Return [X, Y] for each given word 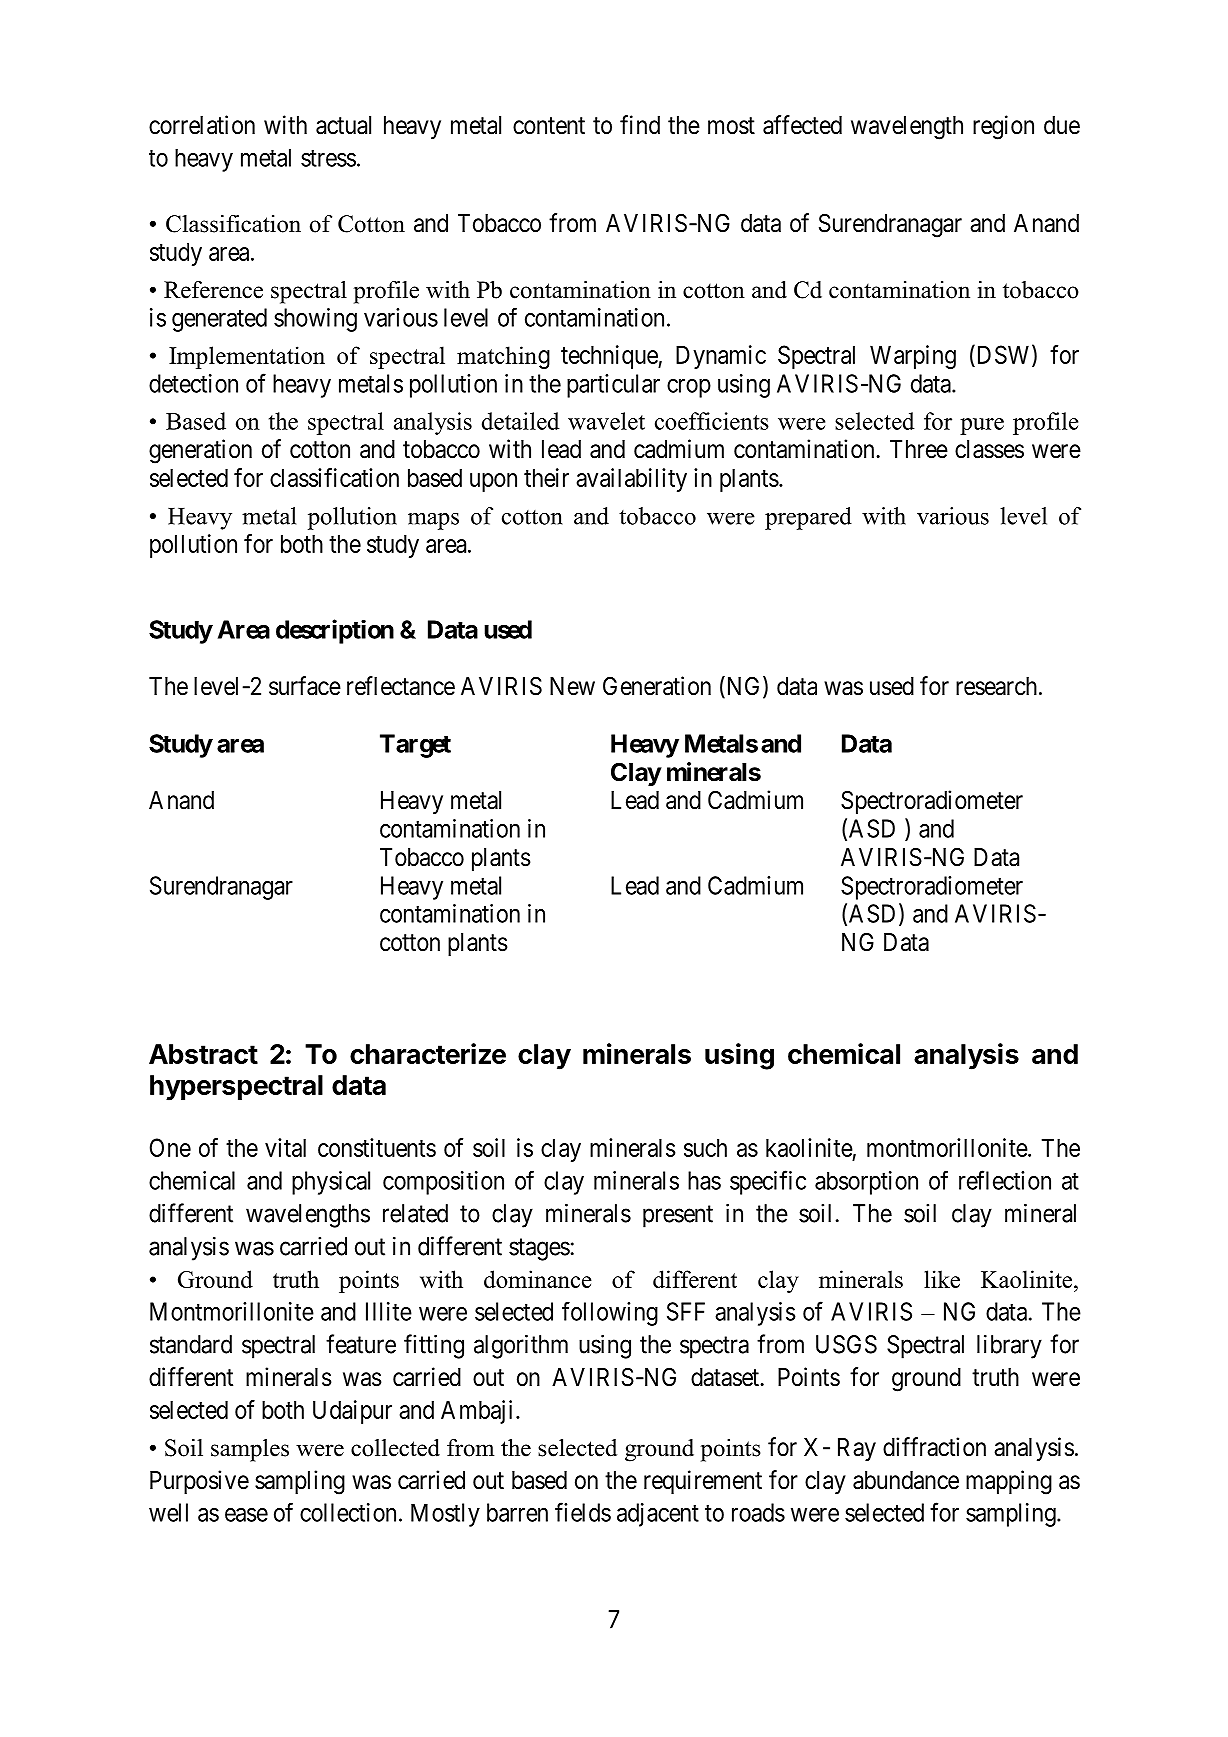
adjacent [658, 1515]
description [335, 631]
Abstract [203, 1054]
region [1003, 127]
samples [250, 1450]
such [705, 1148]
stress [328, 158]
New [572, 686]
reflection [1005, 1180]
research [996, 686]
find [640, 125]
